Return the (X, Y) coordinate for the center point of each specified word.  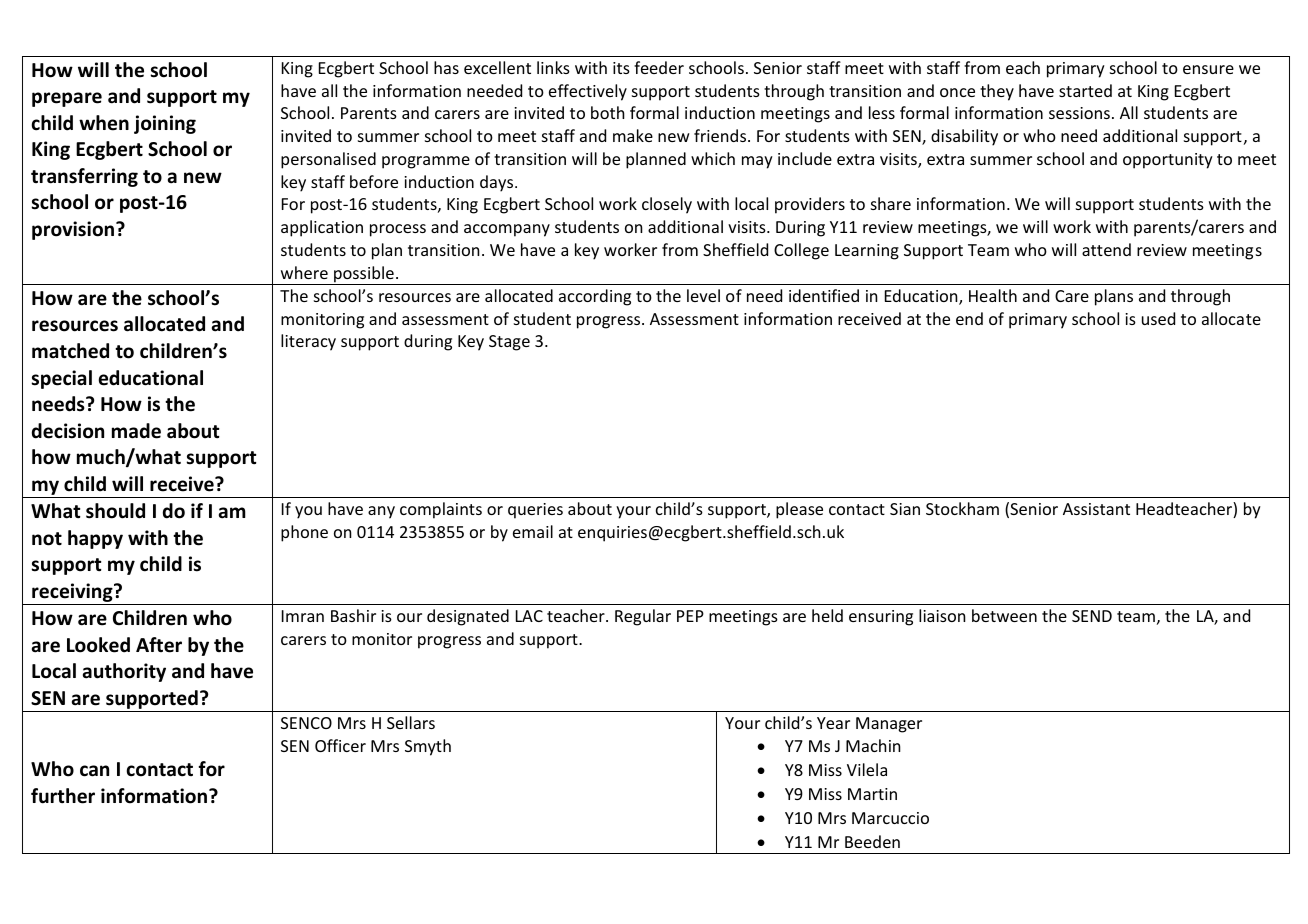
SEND (1092, 616)
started (1085, 90)
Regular (643, 617)
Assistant (1096, 509)
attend (1106, 249)
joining (165, 124)
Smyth (428, 747)
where (304, 272)
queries (535, 511)
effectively (588, 92)
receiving (73, 592)
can (94, 771)
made (136, 431)
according (595, 297)
